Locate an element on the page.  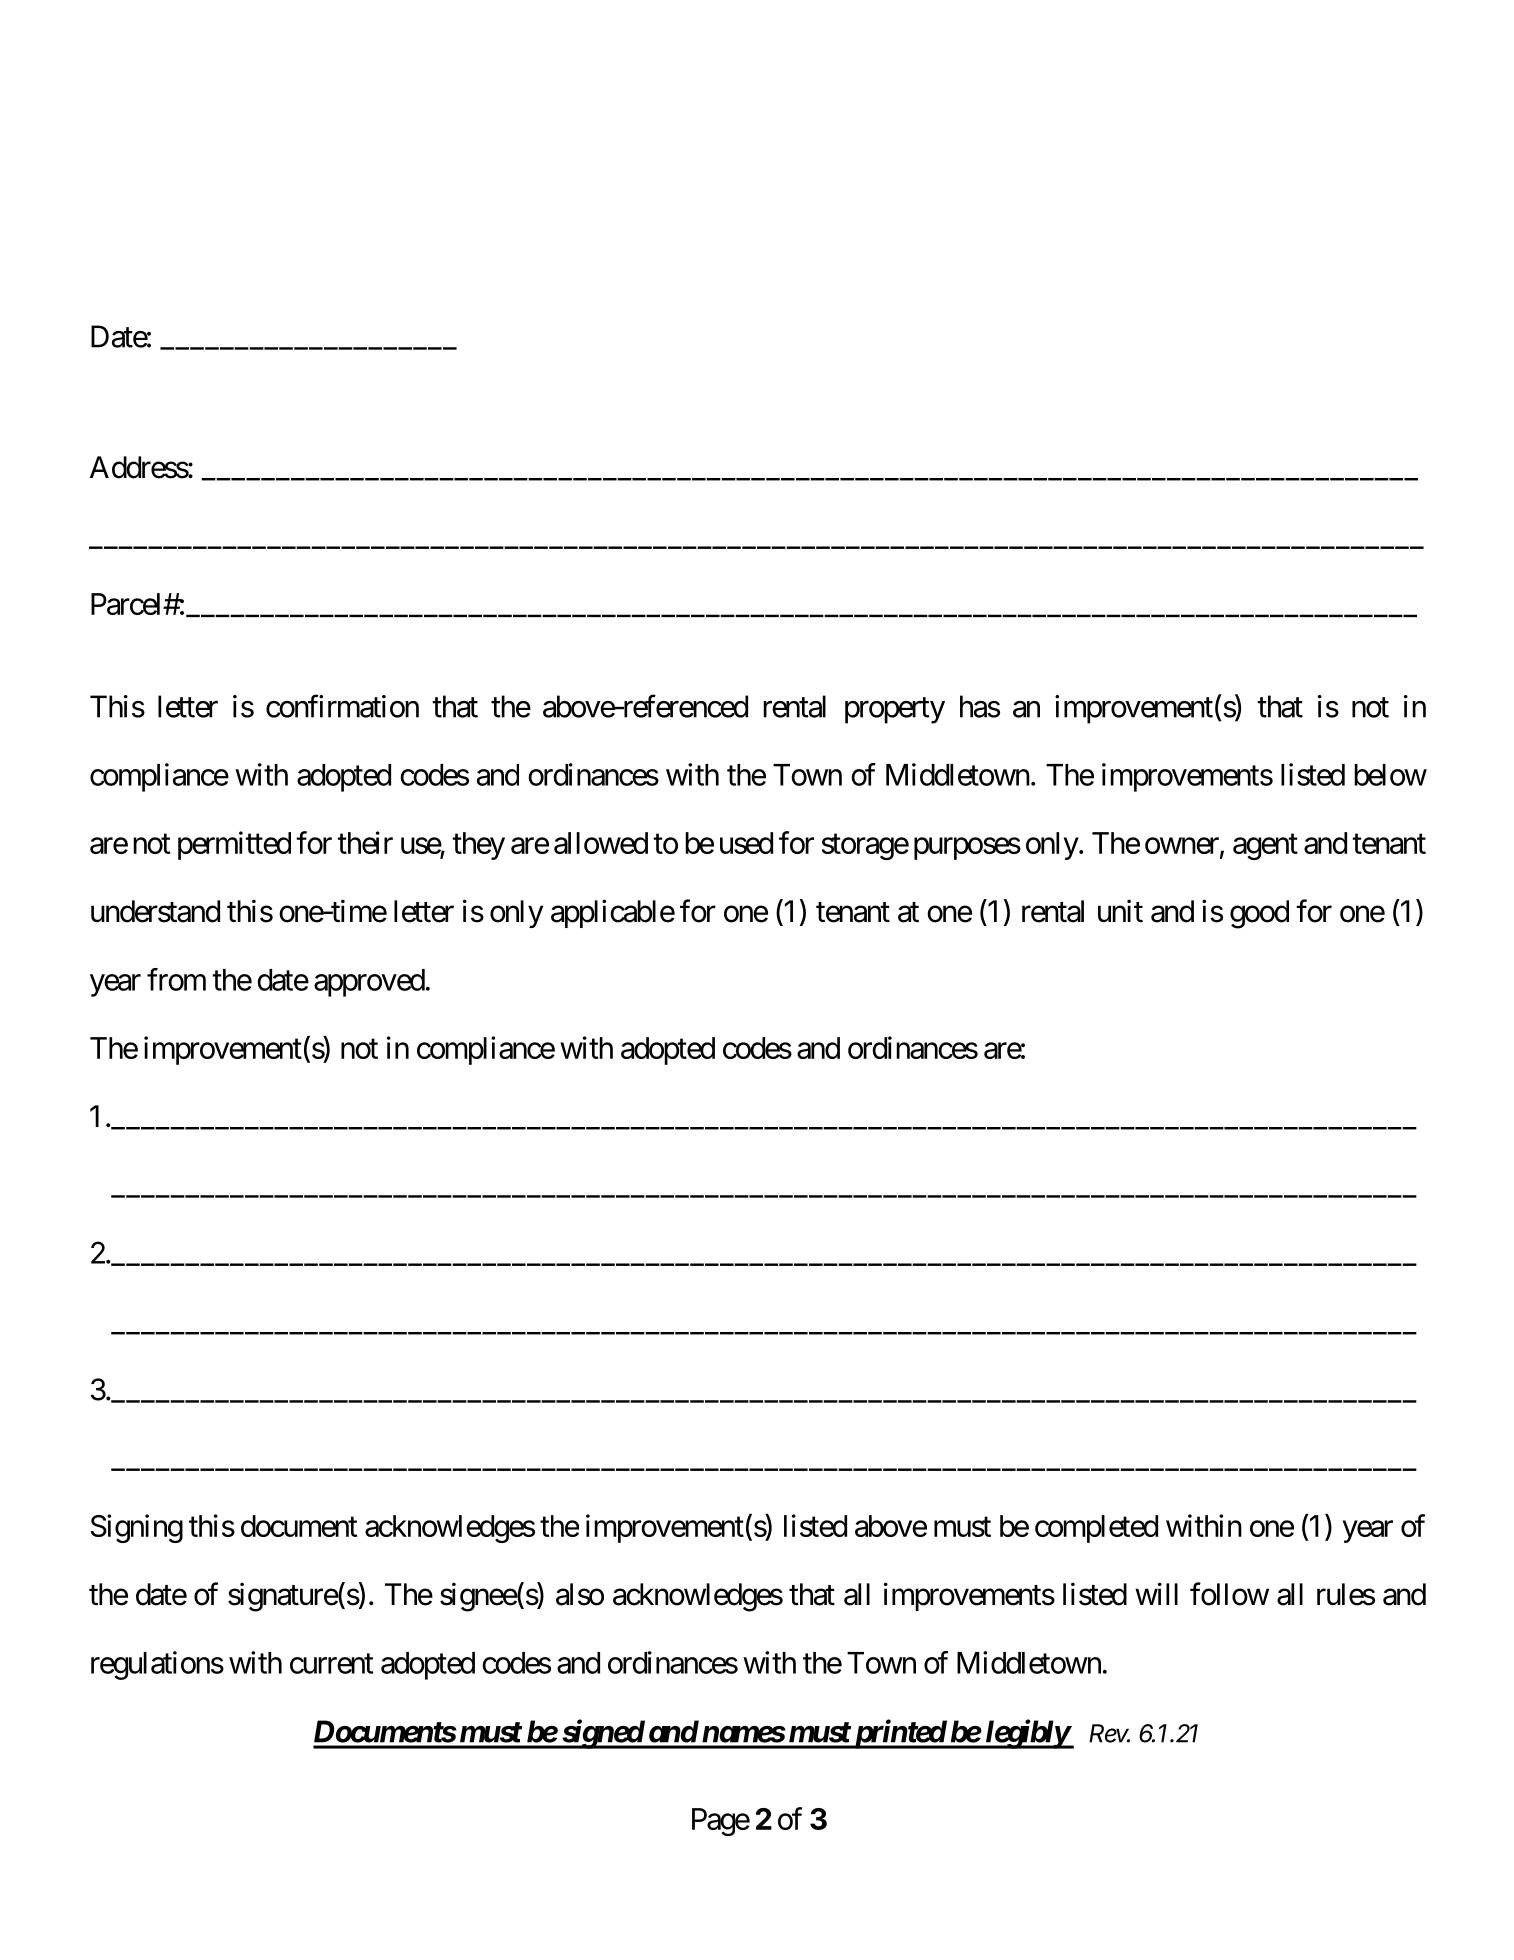
property is located at coordinates (895, 711).
